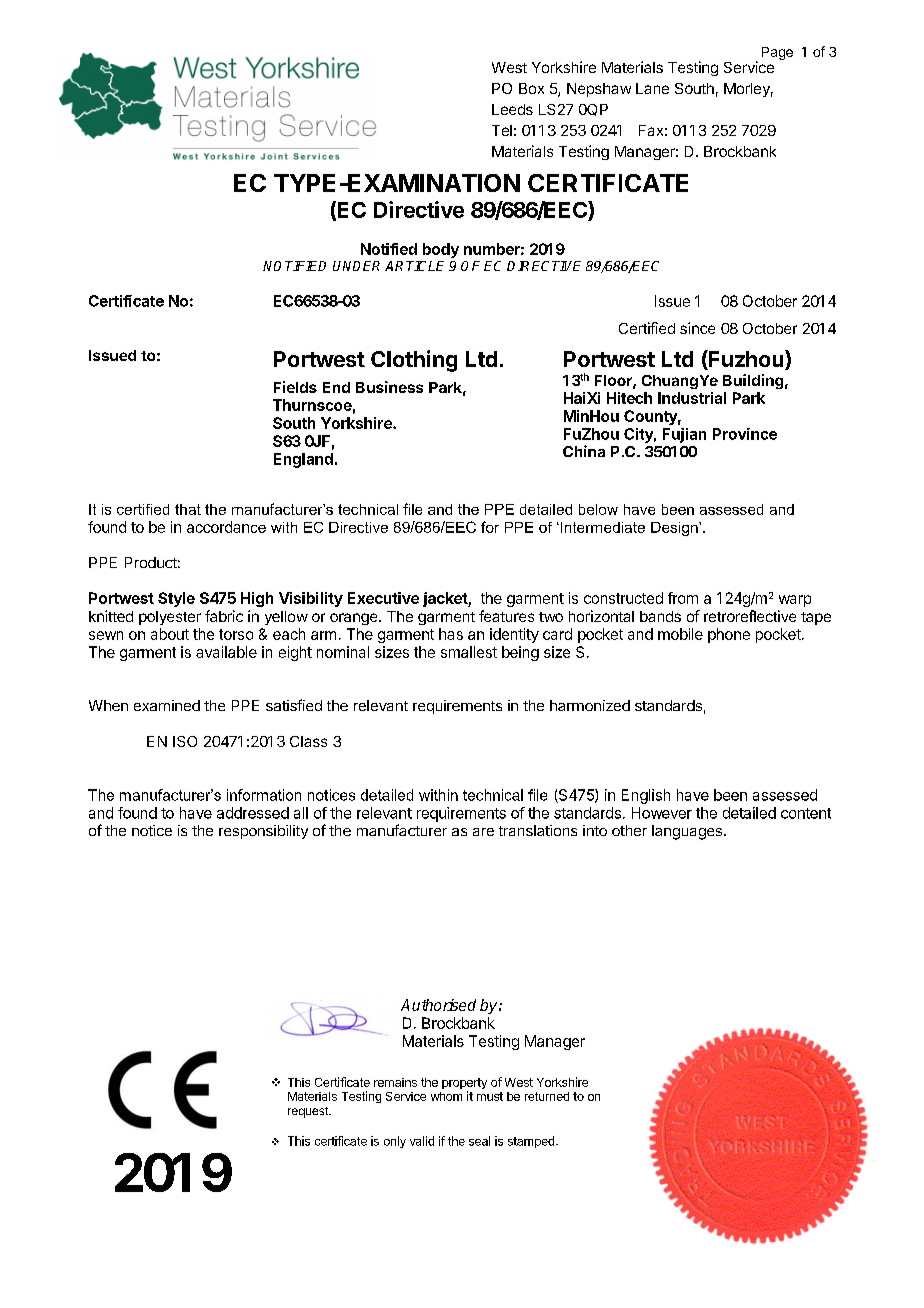 The height and width of the screenshot is (1308, 924). Describe the element at coordinates (683, 598) in the screenshot. I see `from` at that location.
